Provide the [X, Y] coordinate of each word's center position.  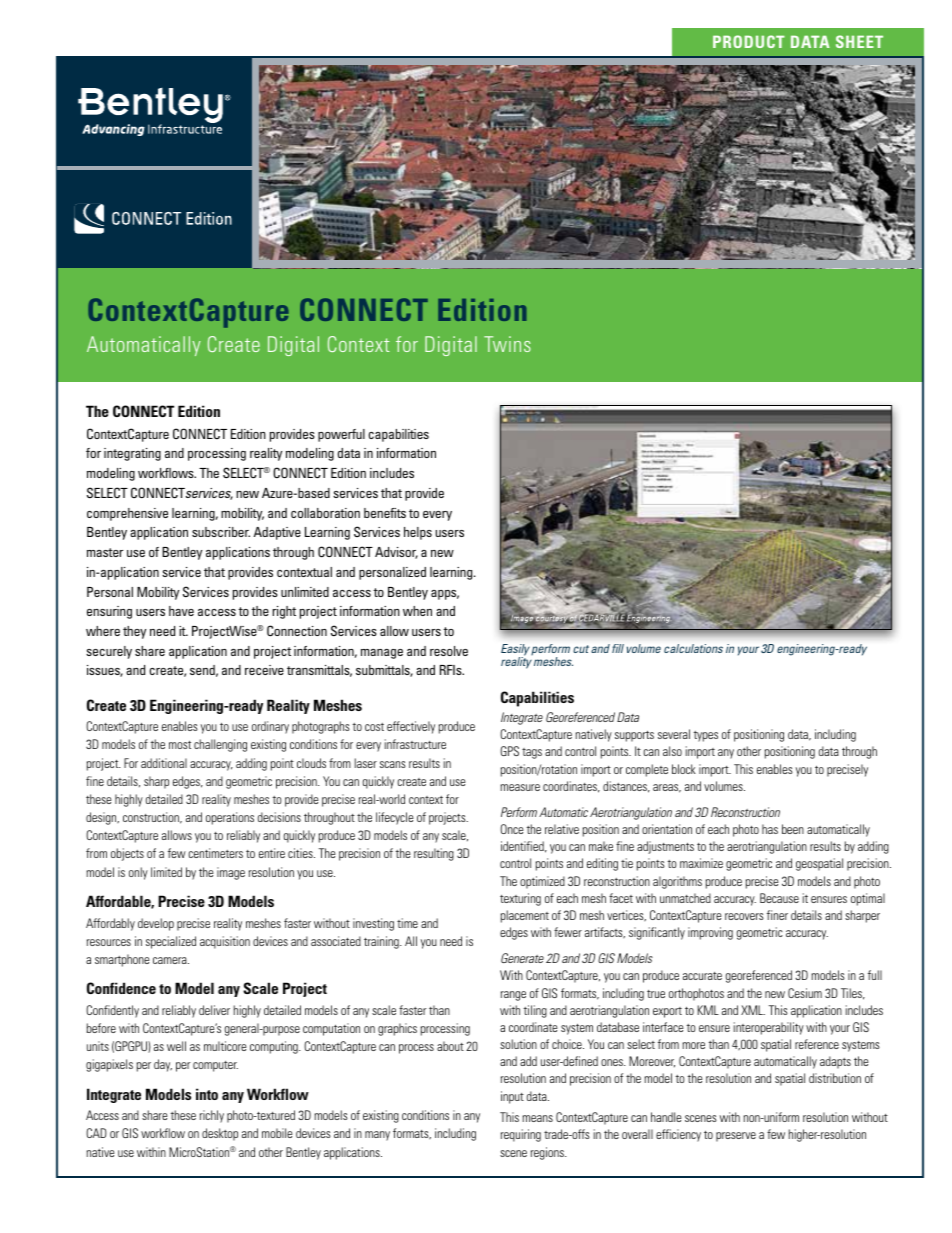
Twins [507, 344]
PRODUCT [749, 41]
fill [618, 648]
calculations [693, 648]
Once [511, 829]
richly [212, 1116]
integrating [132, 454]
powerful [341, 435]
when [417, 611]
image [231, 873]
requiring [521, 1135]
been [793, 829]
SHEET [859, 41]
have [181, 611]
